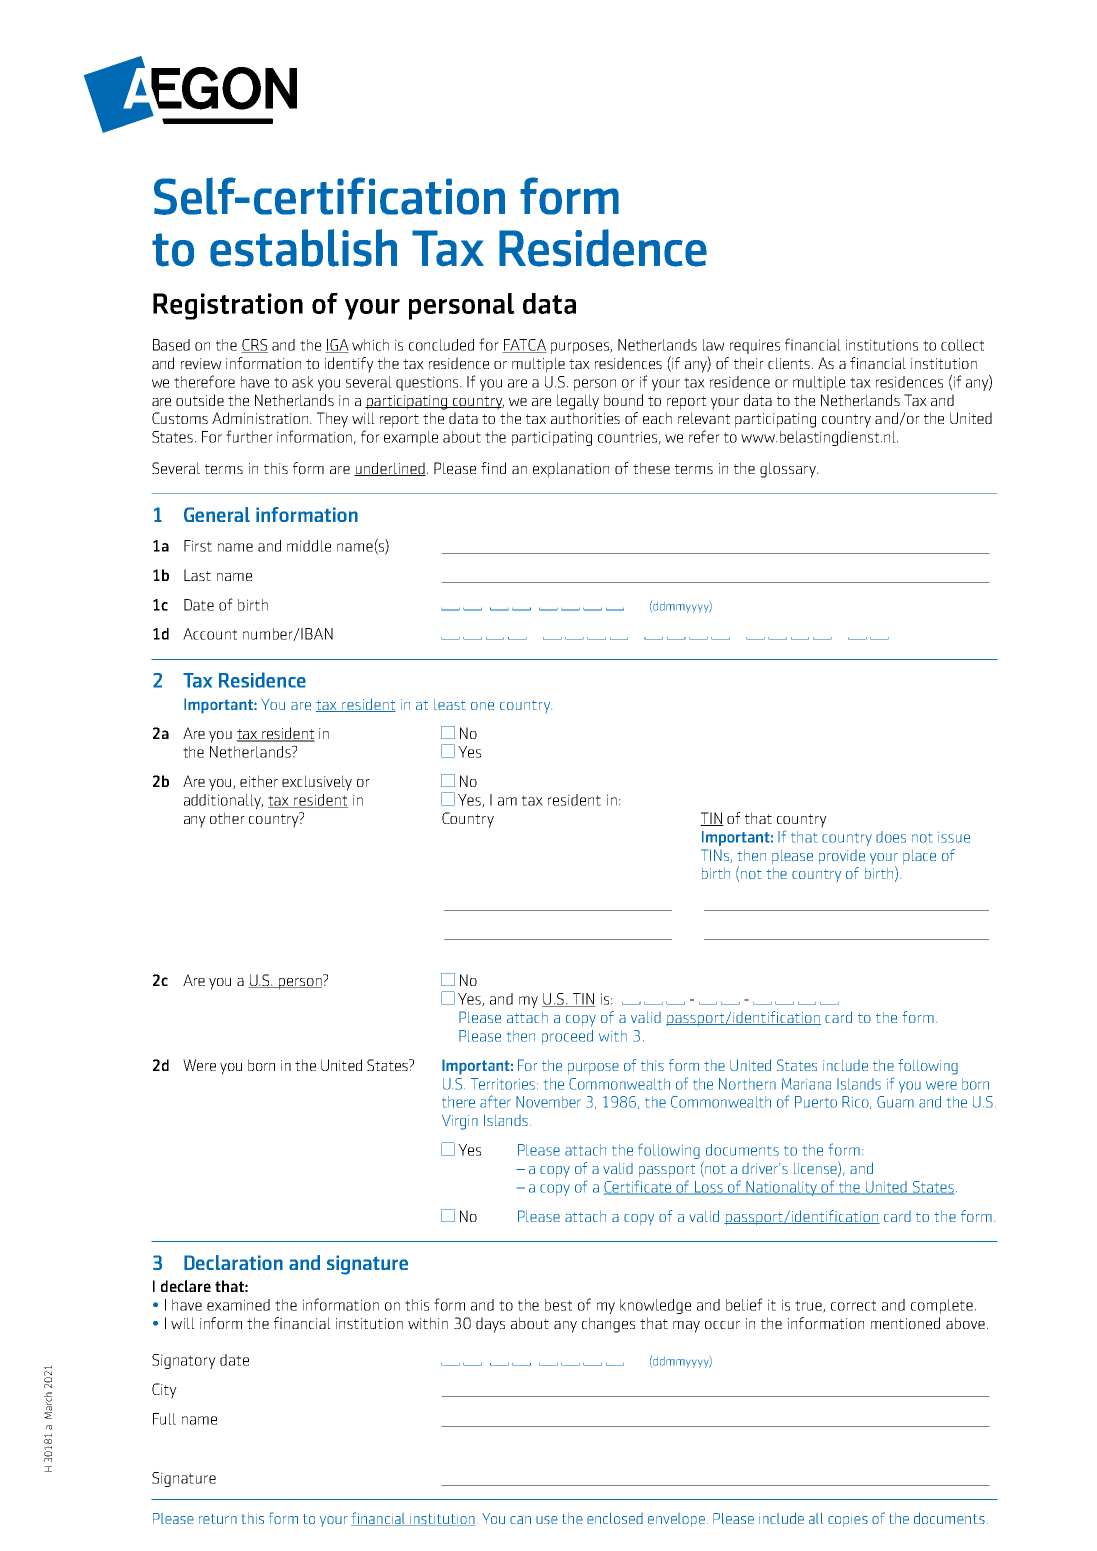 Image resolution: width=1097 pixels, height=1551 pixels. I want to click on collect, so click(962, 345).
